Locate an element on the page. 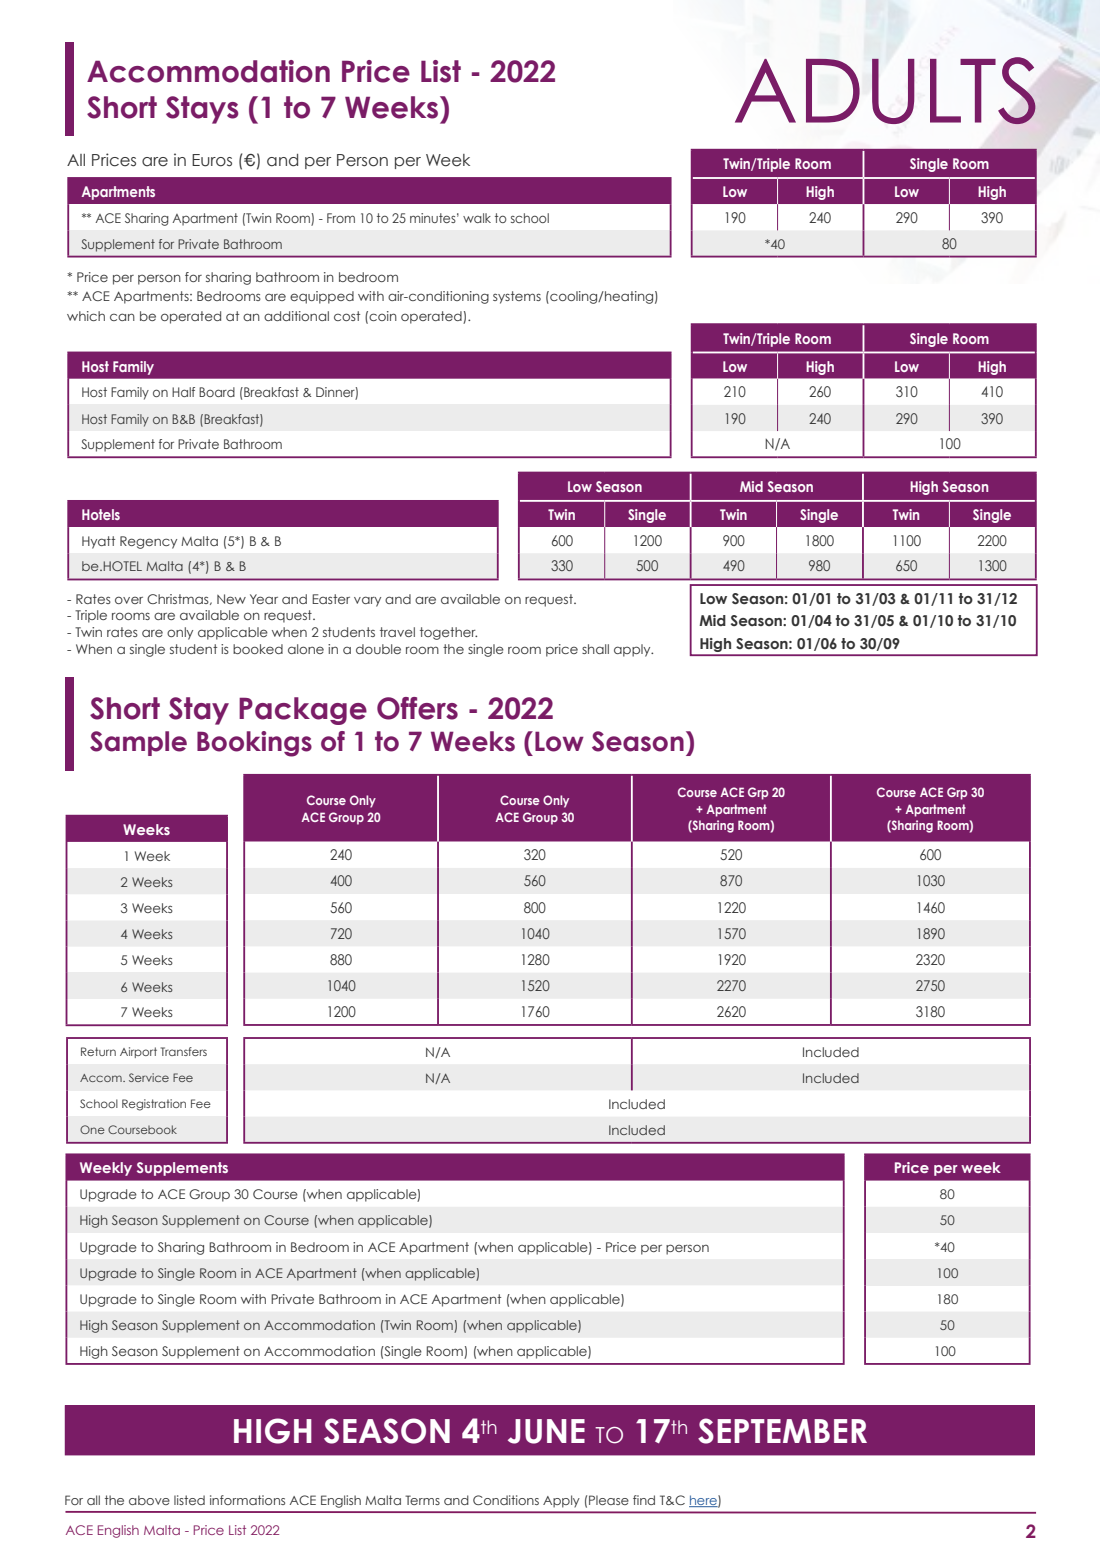 This page has width=1100, height=1556. shall is located at coordinates (595, 649).
